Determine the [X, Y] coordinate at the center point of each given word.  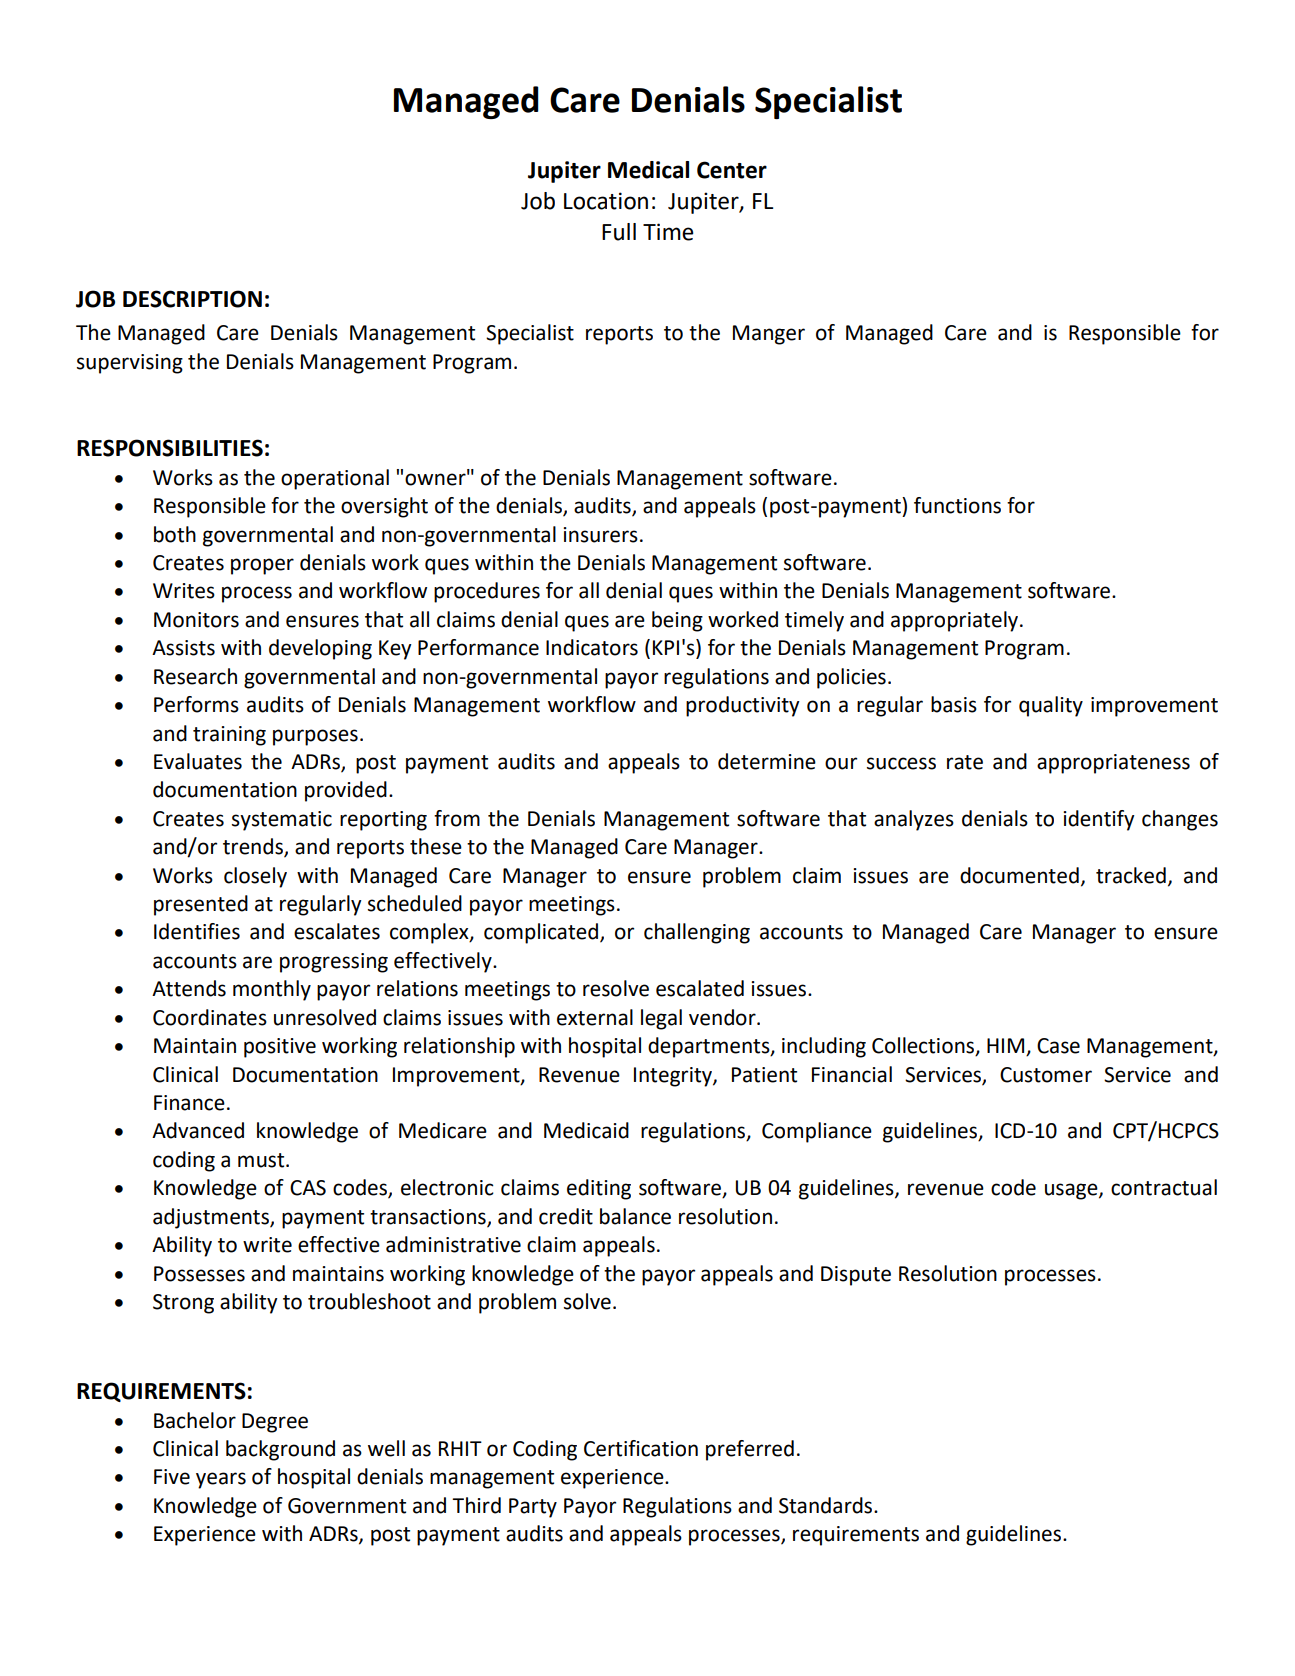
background [280, 1450]
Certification [641, 1448]
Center [732, 170]
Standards [827, 1505]
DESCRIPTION [192, 299]
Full [619, 232]
